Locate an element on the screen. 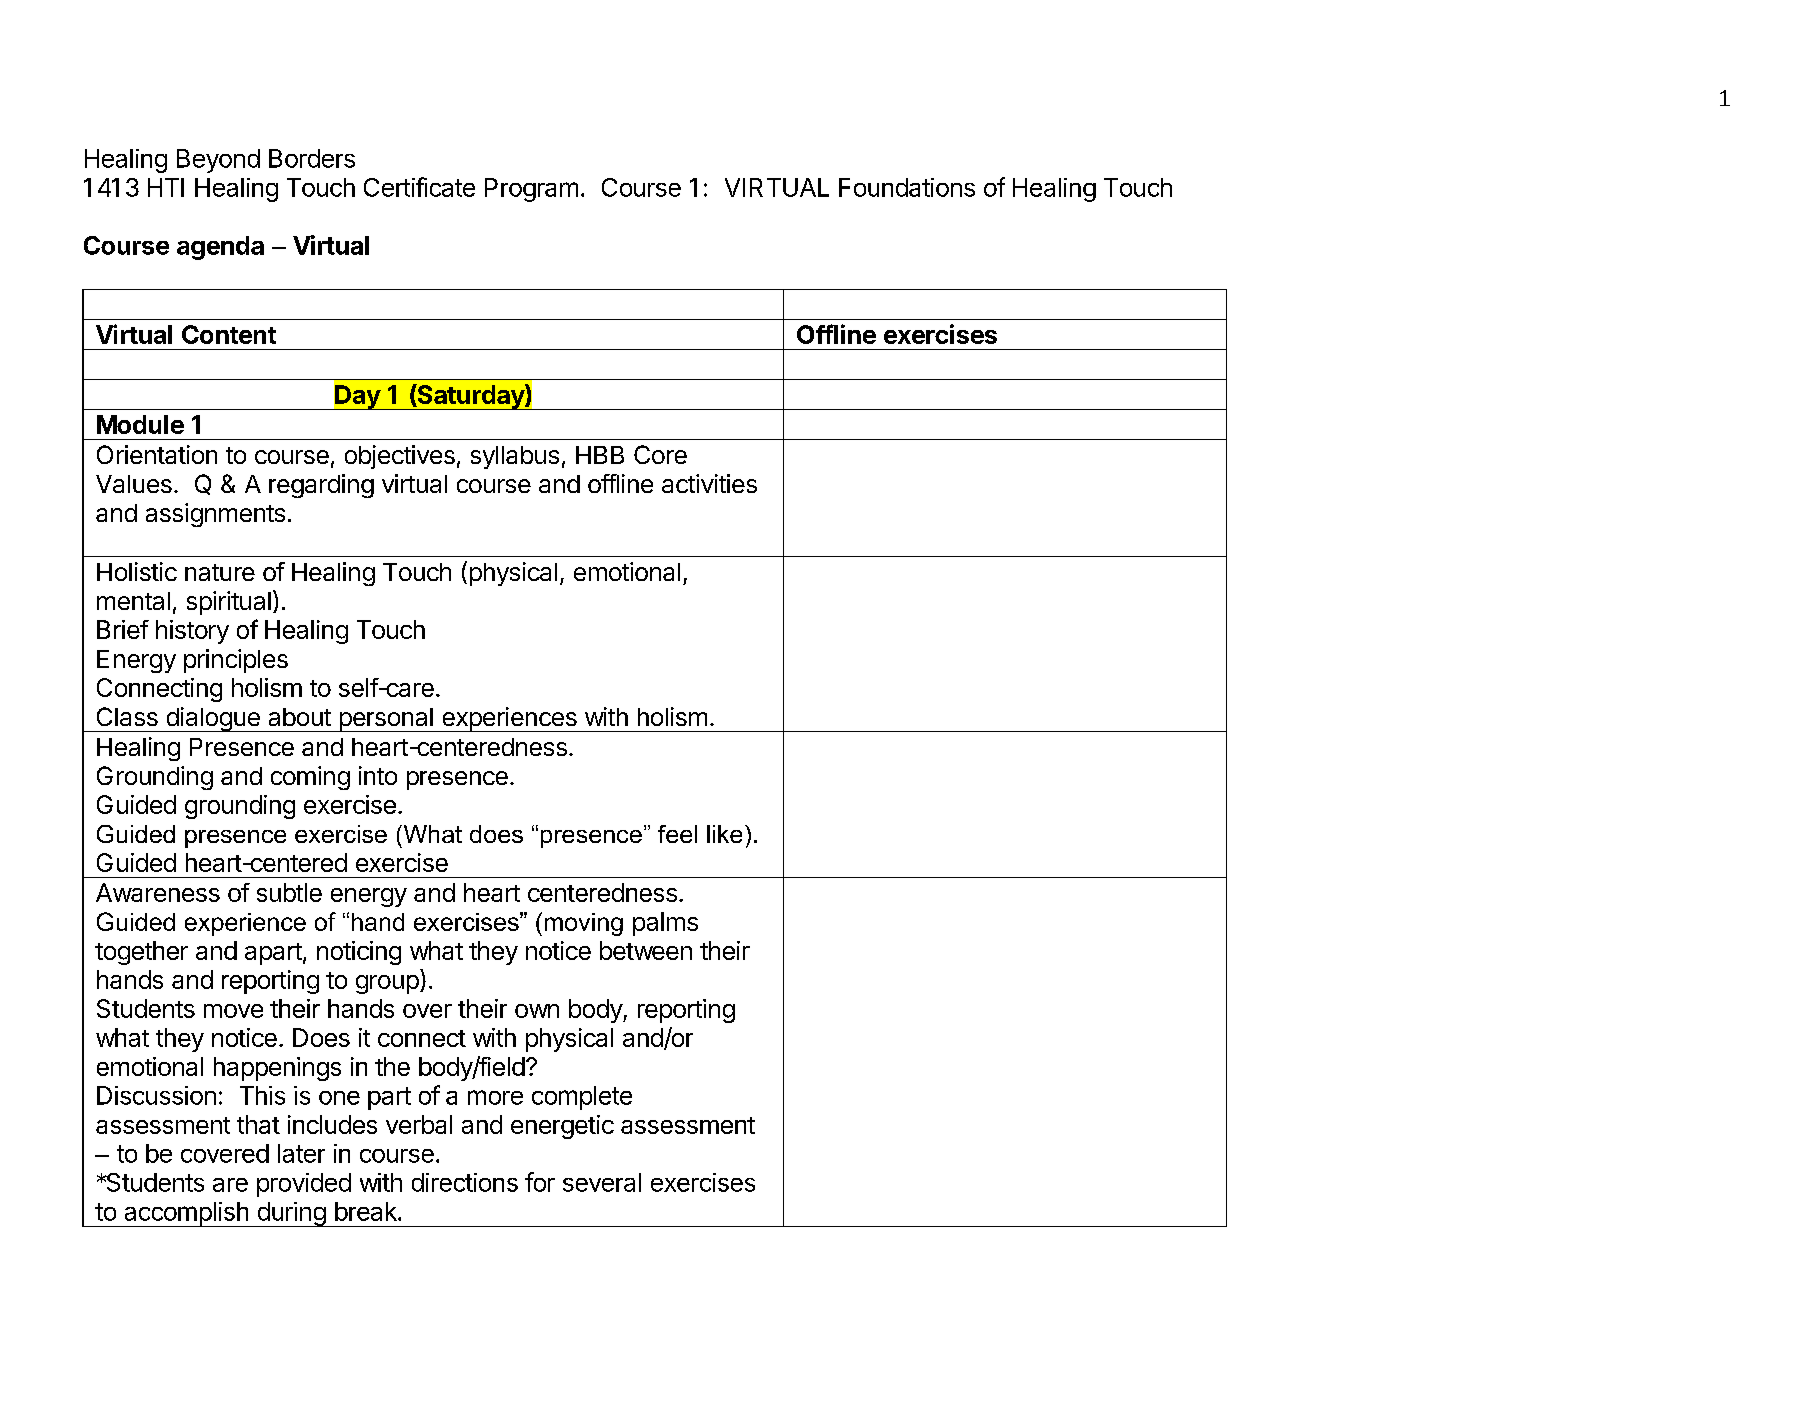 This screenshot has width=1813, height=1401. for is located at coordinates (540, 1182).
